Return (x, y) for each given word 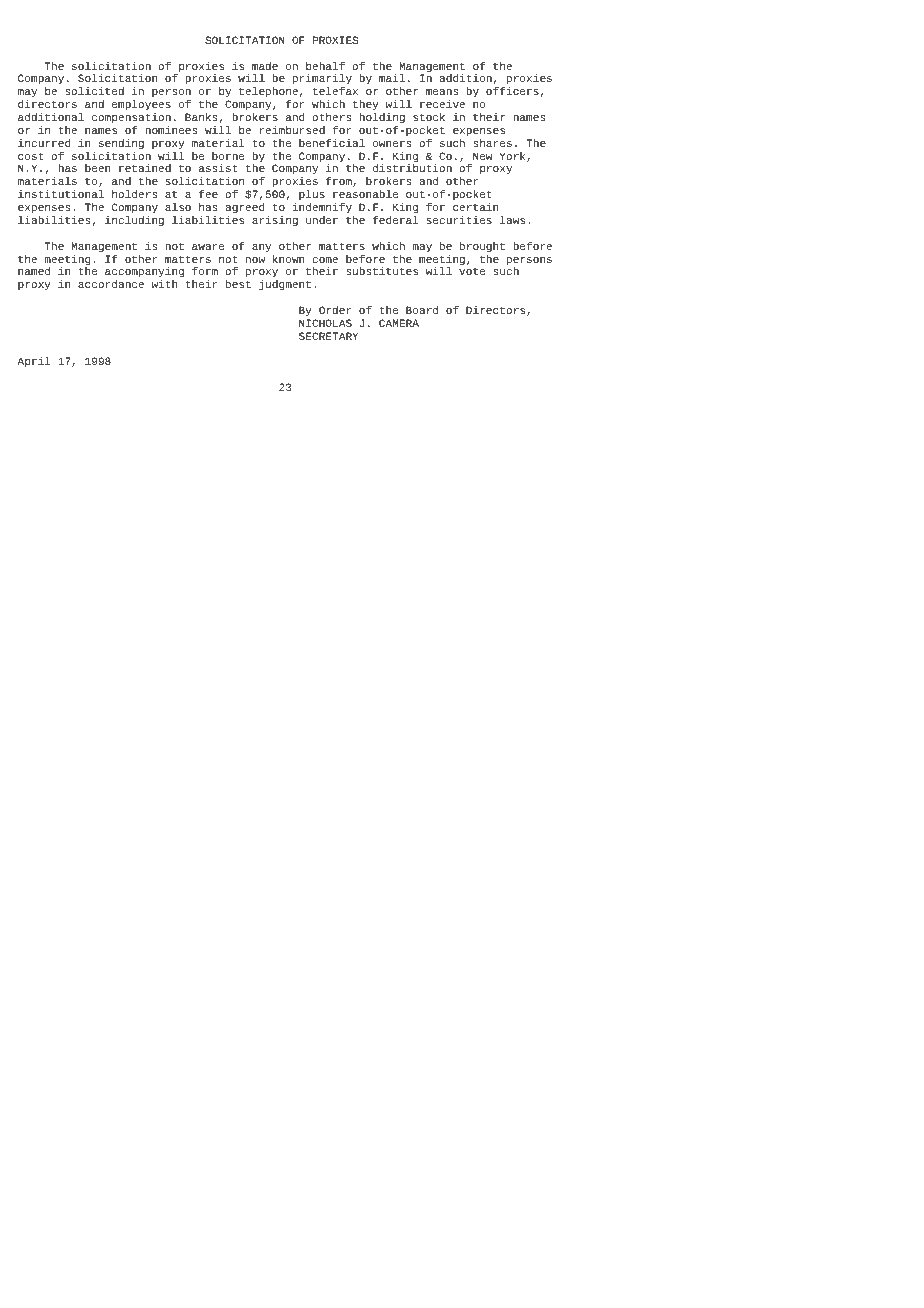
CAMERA (399, 323)
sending (121, 144)
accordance (111, 284)
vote (472, 271)
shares (492, 143)
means (442, 92)
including (134, 221)
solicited (94, 91)
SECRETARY (328, 336)
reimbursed (292, 130)
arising (275, 221)
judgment (285, 285)
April (34, 362)
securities (459, 220)
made (265, 66)
